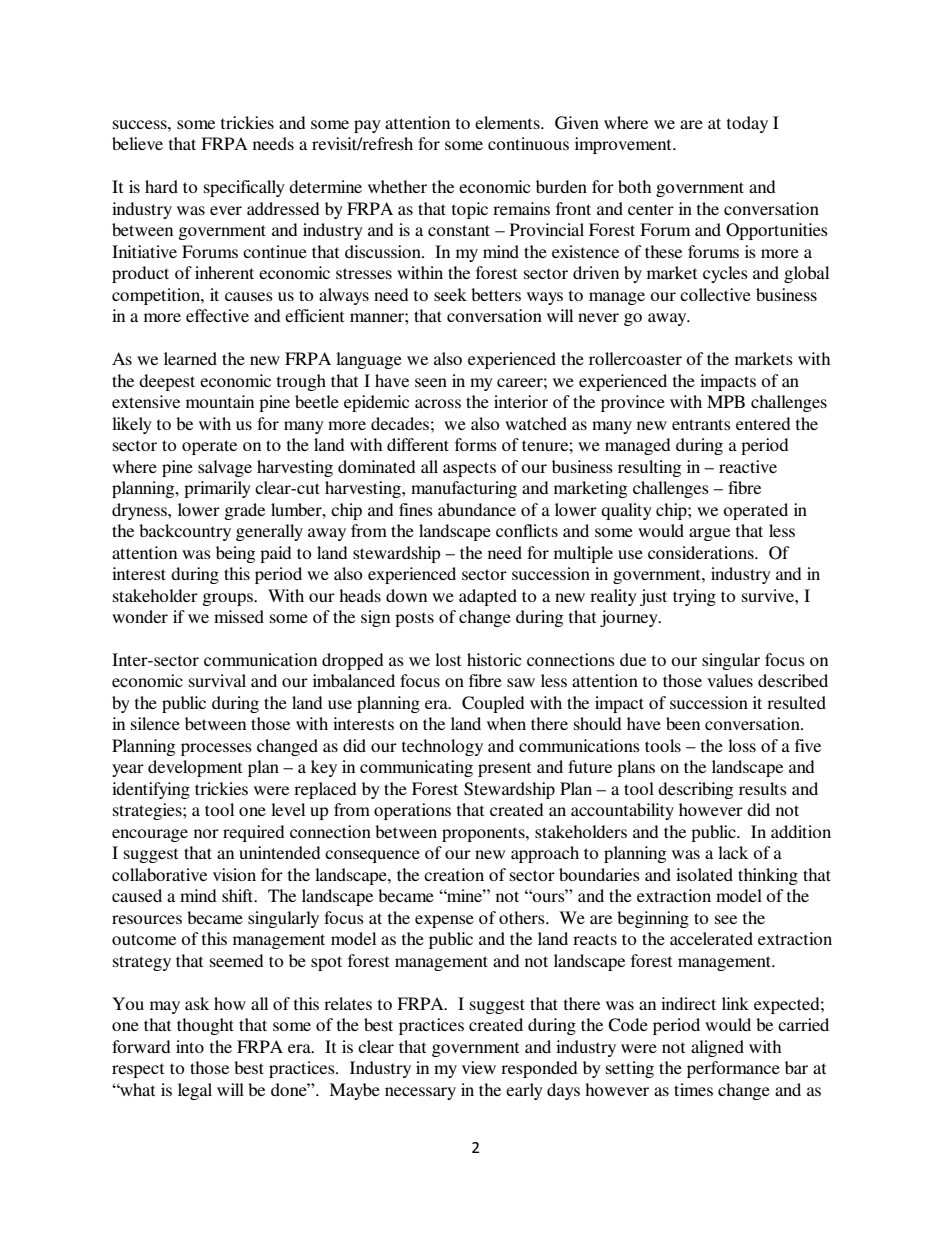 The width and height of the screenshot is (952, 1233). I want to click on view, so click(479, 1067).
